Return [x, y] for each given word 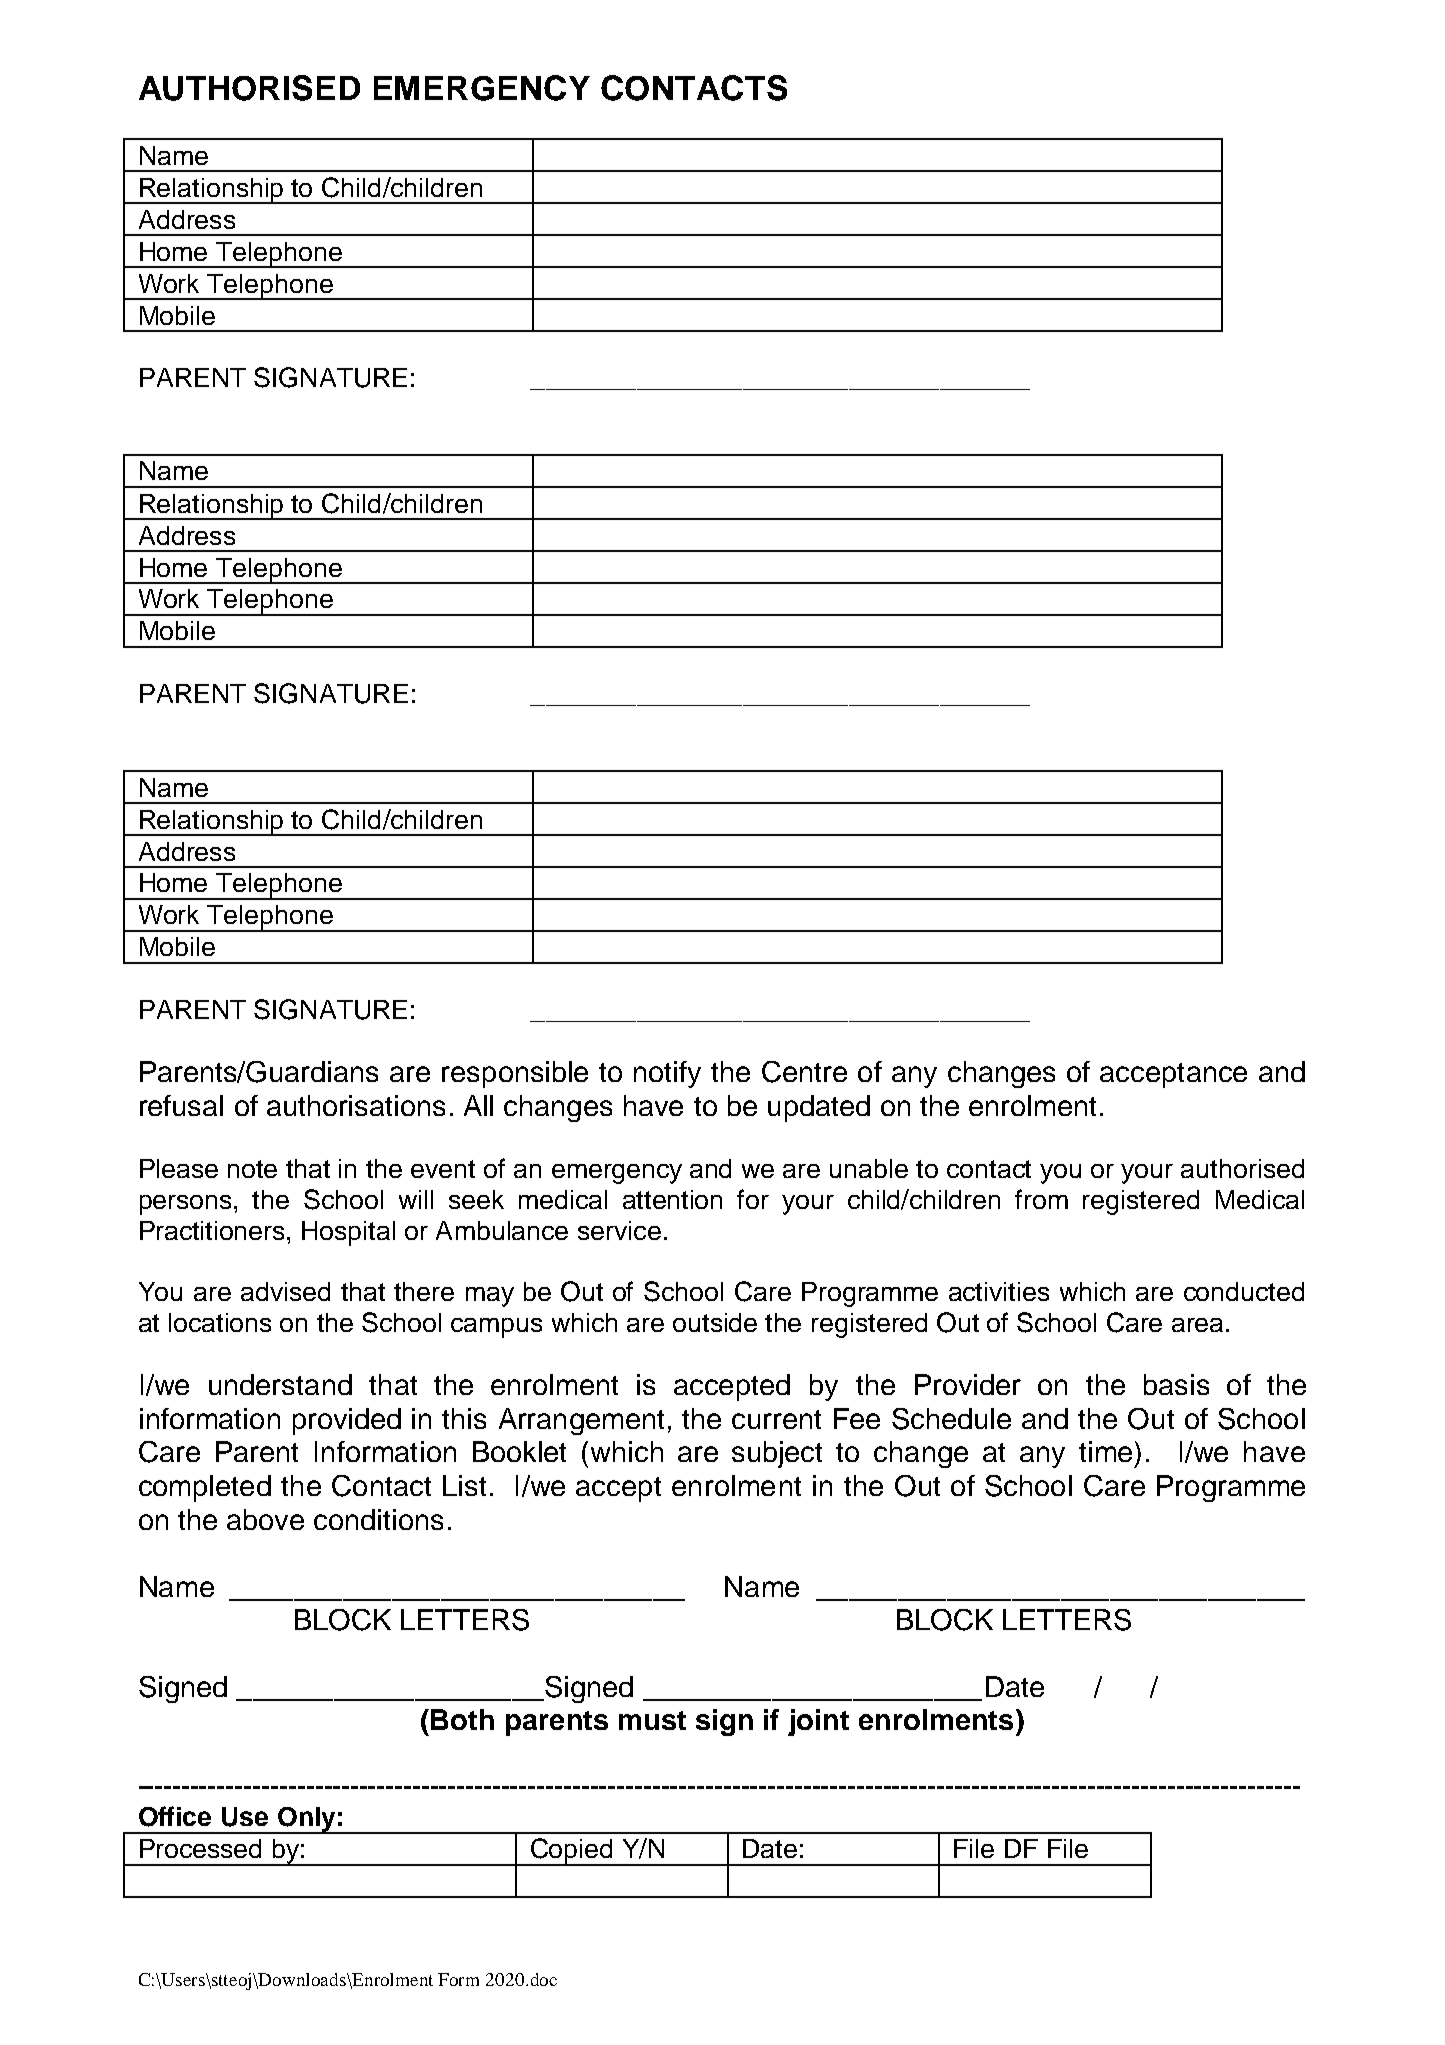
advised [285, 1291]
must [652, 1720]
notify [667, 1074]
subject [777, 1454]
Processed [200, 1848]
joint [818, 1722]
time [1105, 1451]
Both [462, 1719]
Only [306, 1820]
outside [715, 1322]
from [1041, 1199]
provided [347, 1421]
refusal [181, 1105]
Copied [572, 1852]
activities [999, 1291]
